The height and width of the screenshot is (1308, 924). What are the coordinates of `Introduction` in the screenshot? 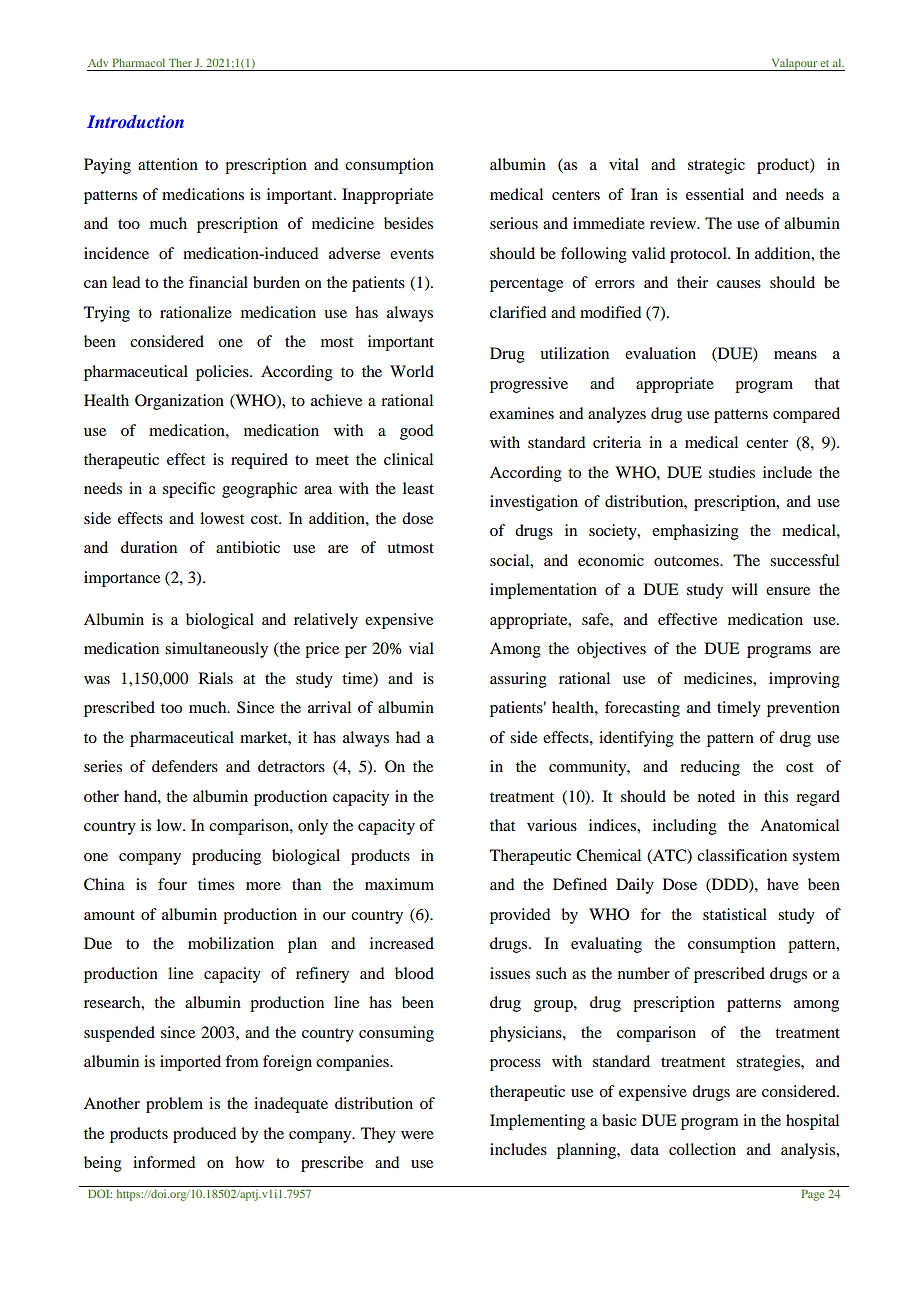 It's located at (135, 121).
